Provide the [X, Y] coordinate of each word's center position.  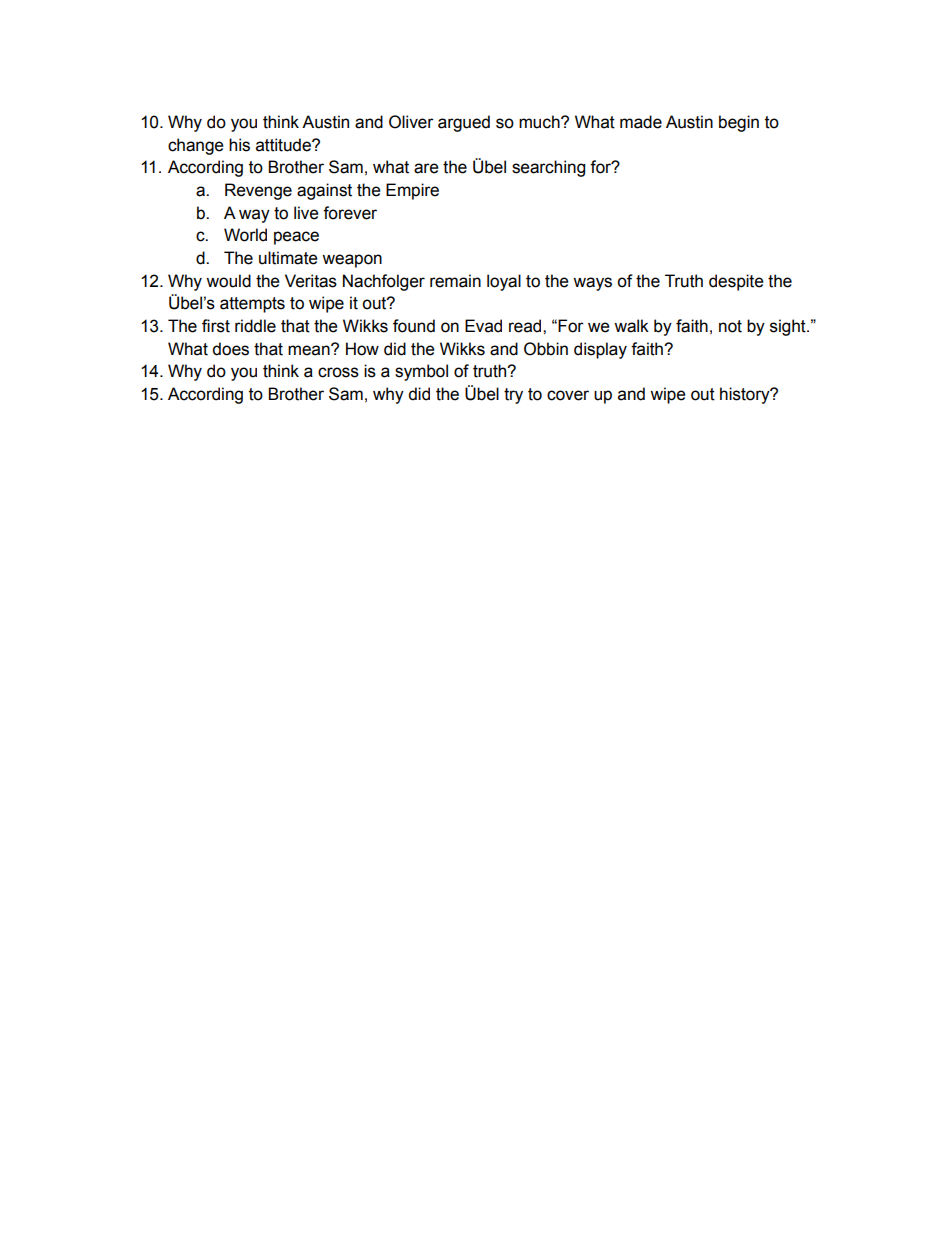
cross [338, 372]
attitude [284, 145]
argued [464, 123]
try [513, 396]
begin [739, 123]
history [746, 395]
